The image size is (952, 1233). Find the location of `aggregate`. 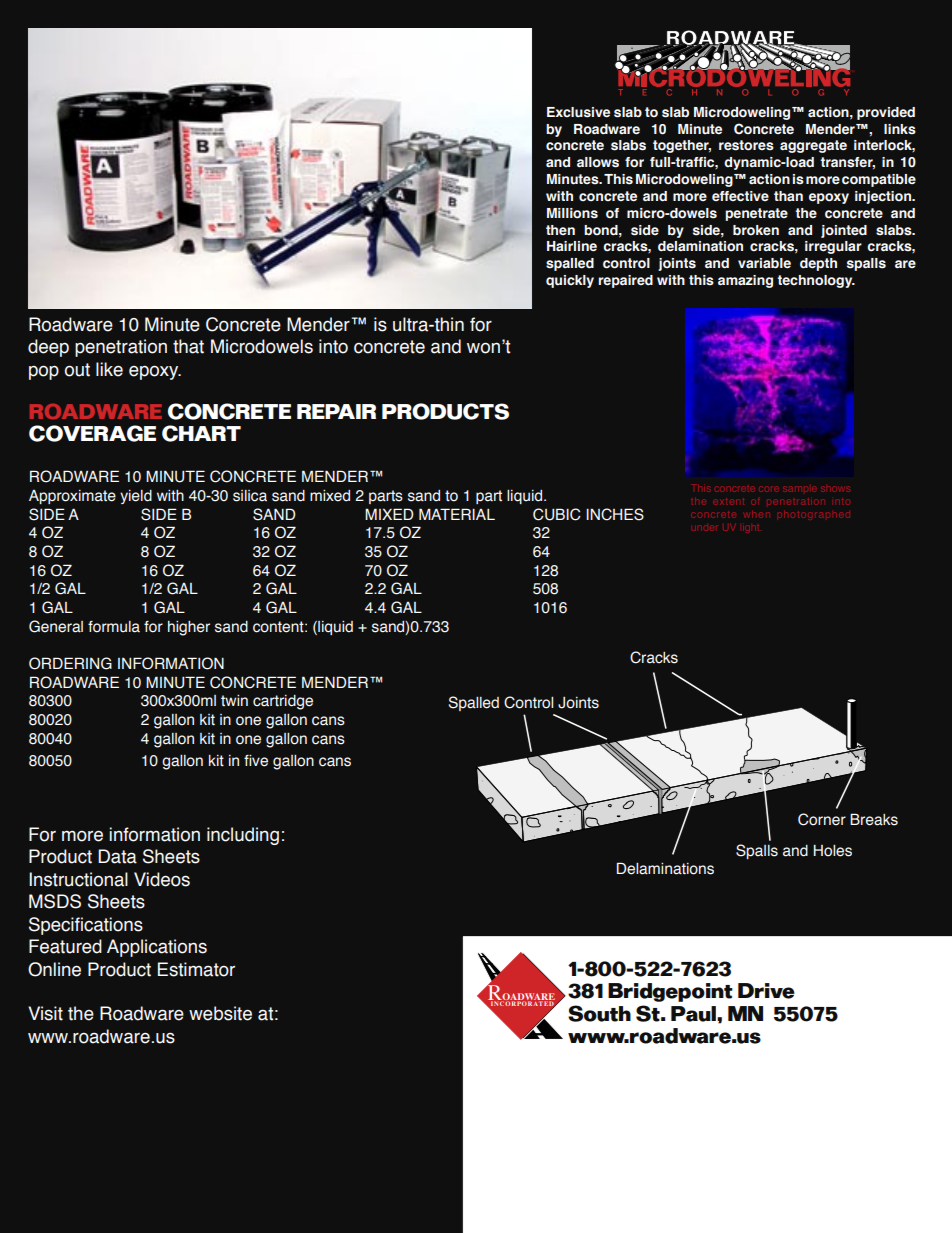

aggregate is located at coordinates (813, 146).
